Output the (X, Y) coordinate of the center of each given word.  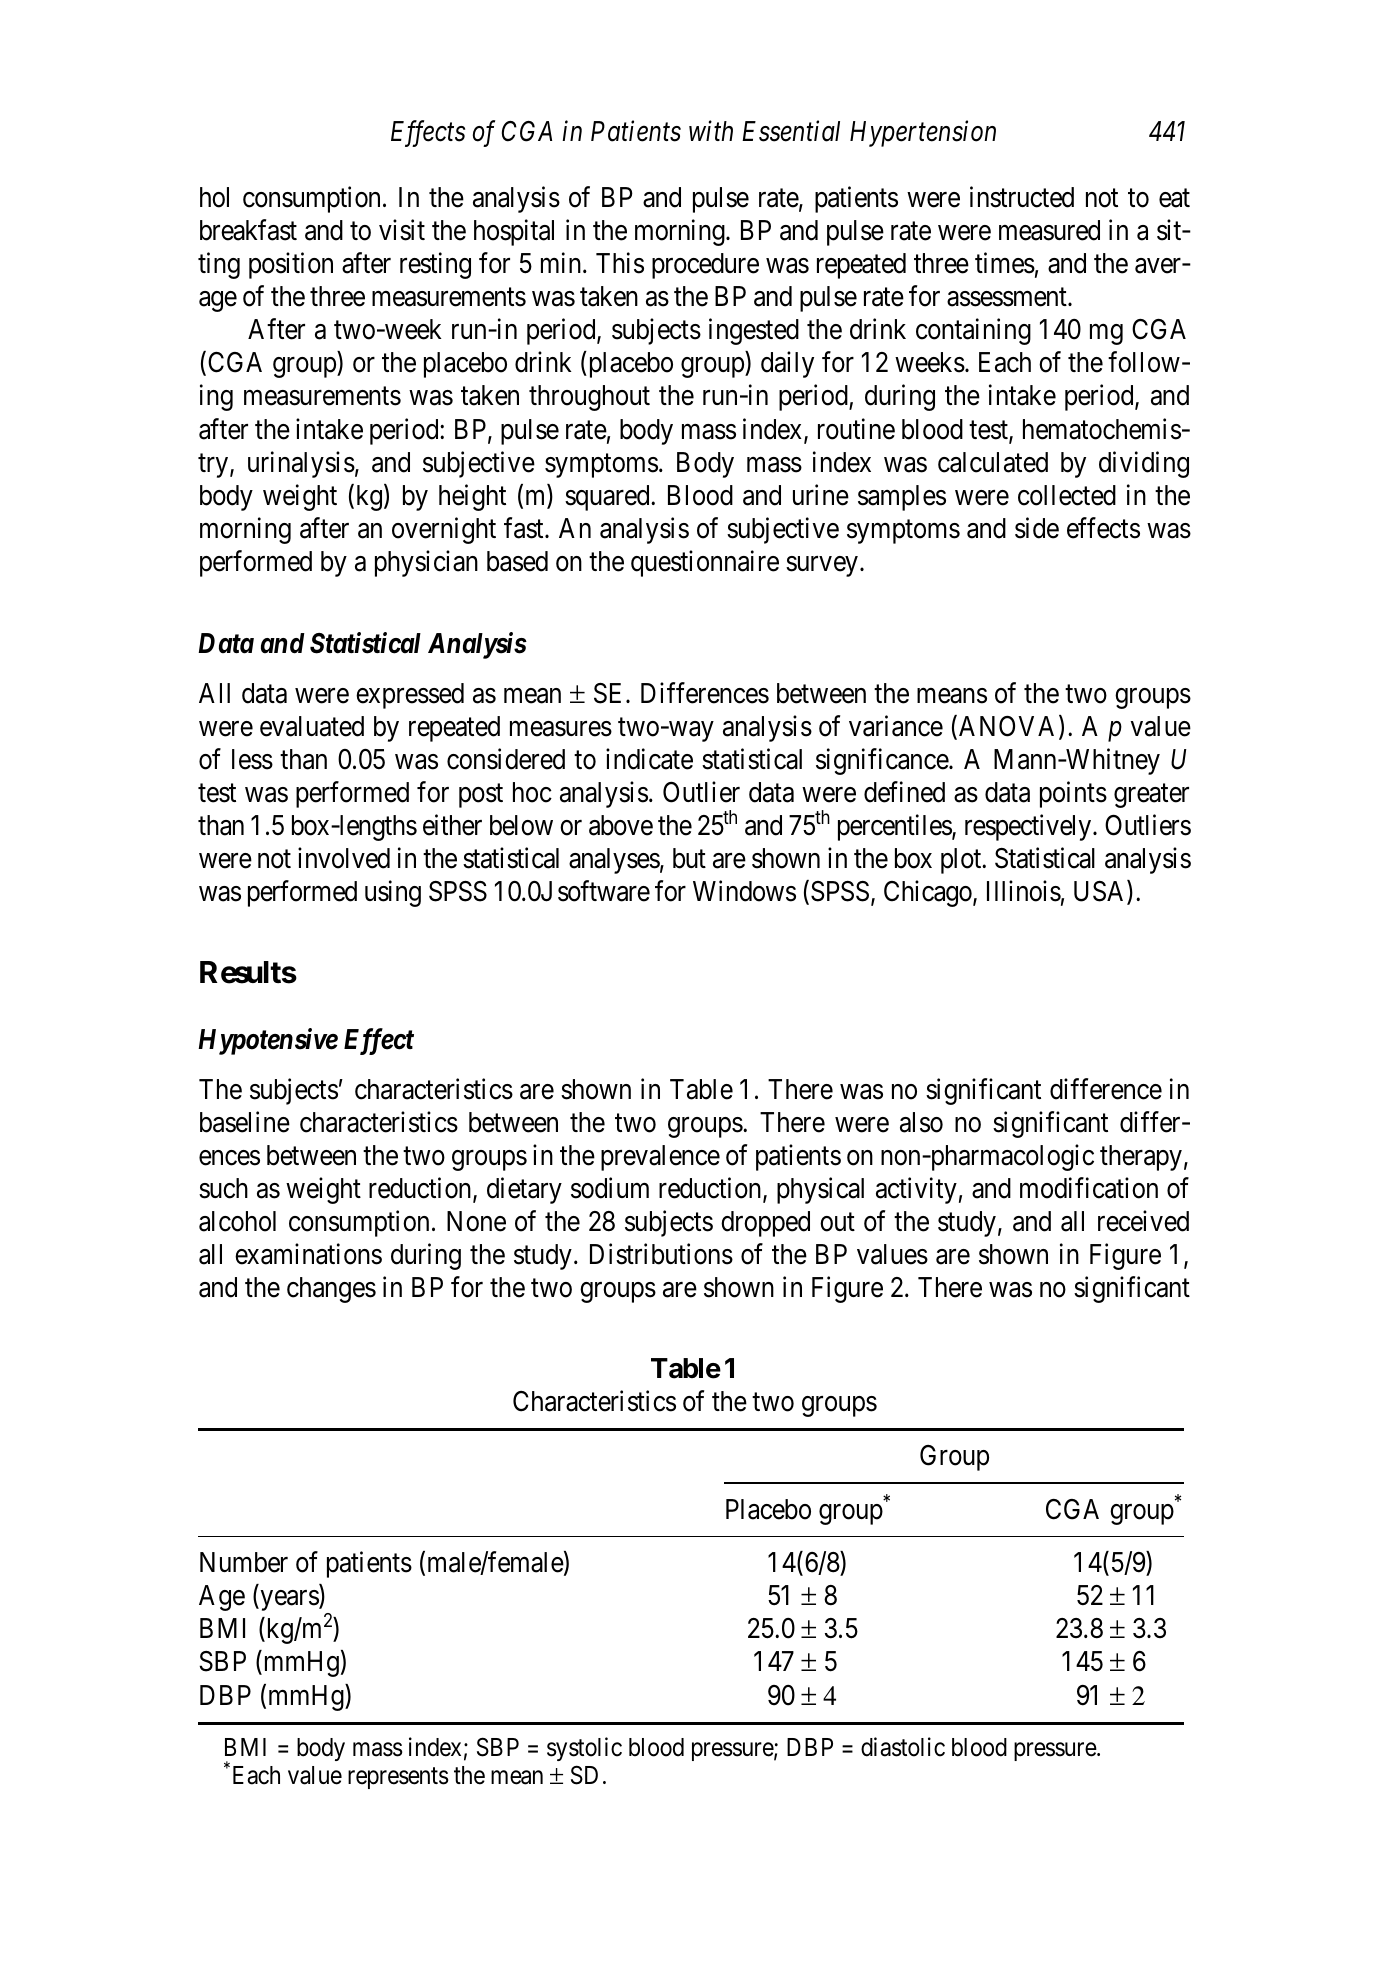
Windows (744, 891)
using (393, 893)
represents (398, 1778)
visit (402, 230)
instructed (1022, 197)
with (711, 131)
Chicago (929, 893)
